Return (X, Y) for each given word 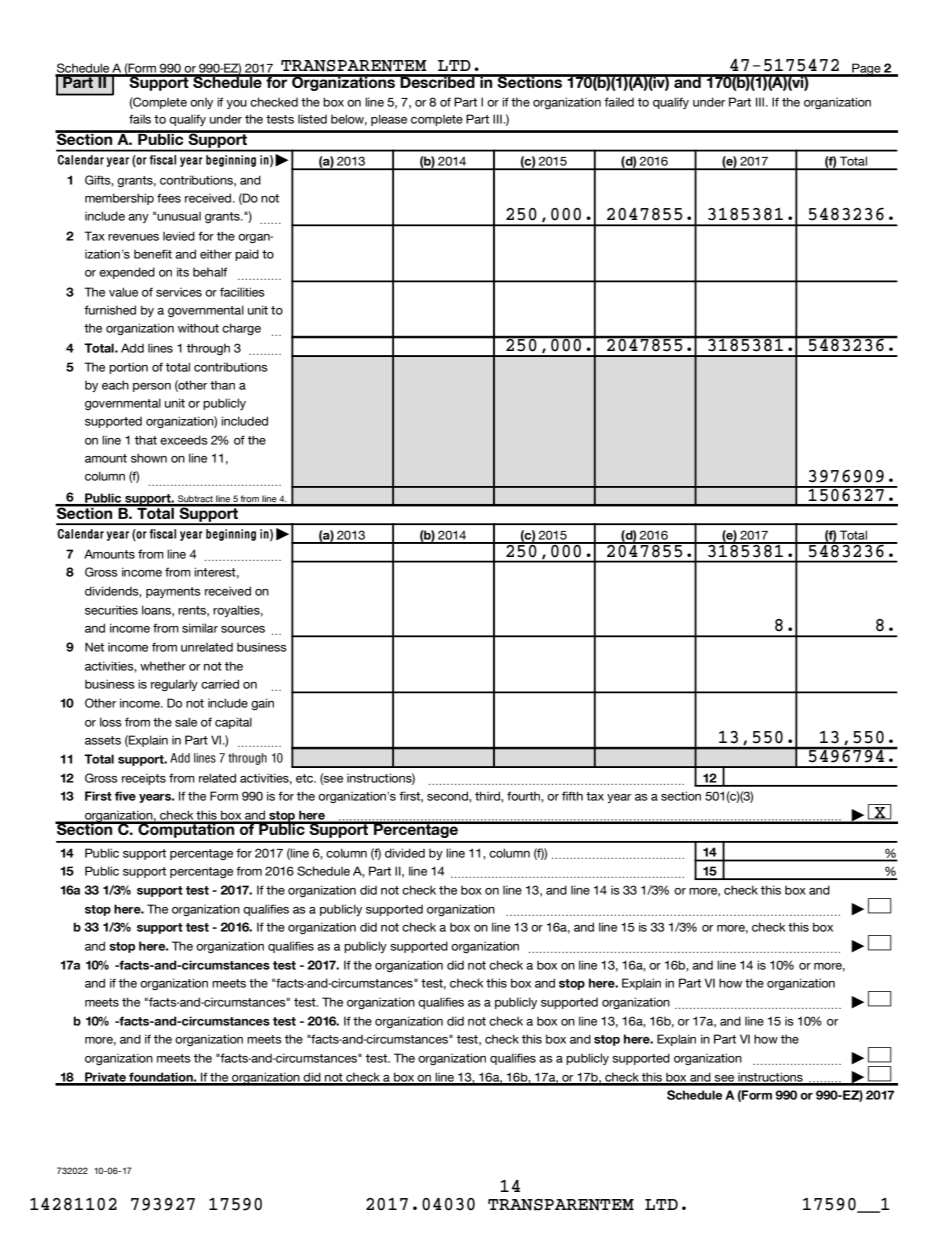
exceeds (184, 440)
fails (140, 119)
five (125, 796)
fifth (572, 796)
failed (619, 102)
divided (405, 853)
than (222, 385)
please (389, 120)
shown (149, 458)
